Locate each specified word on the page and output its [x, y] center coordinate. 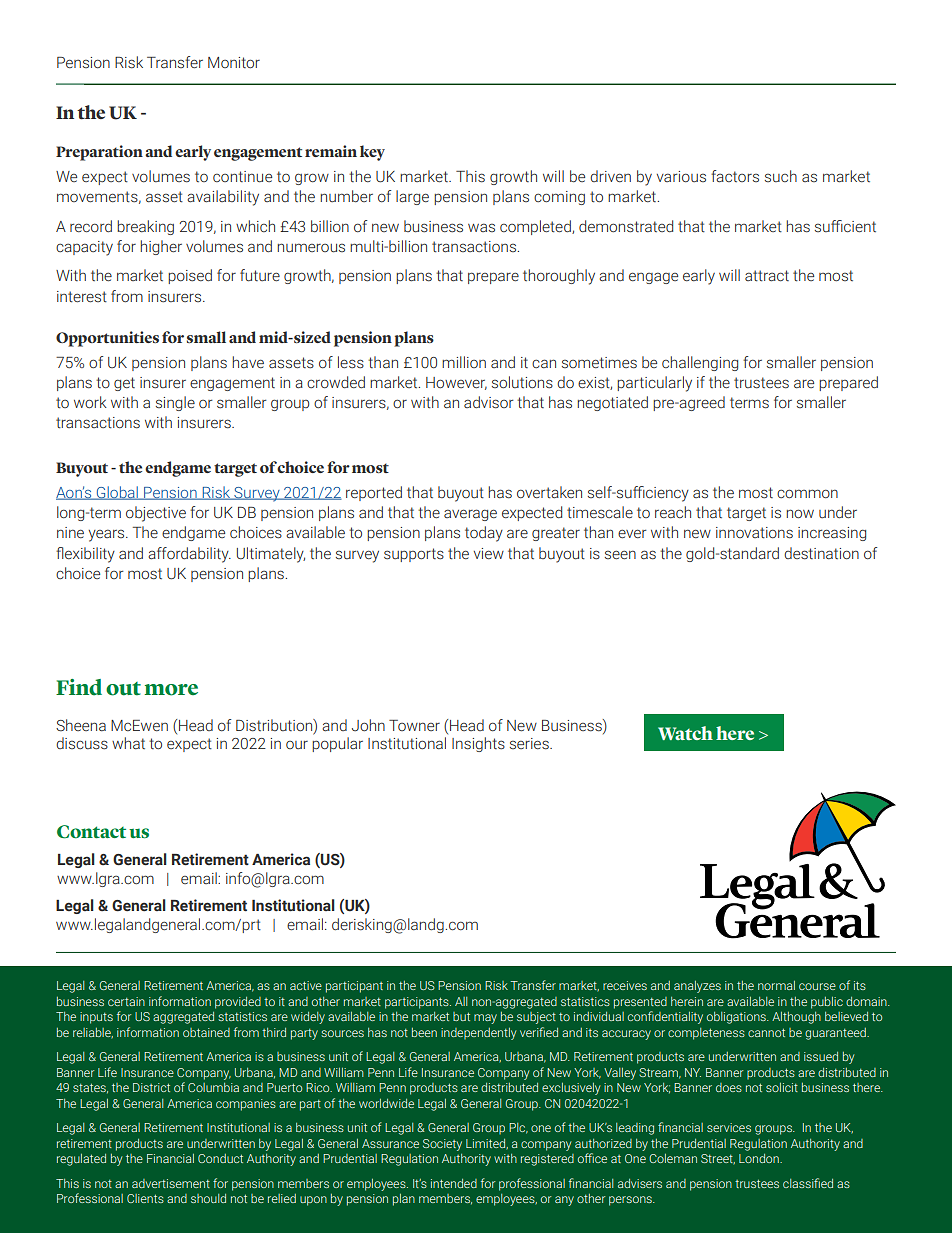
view [489, 554]
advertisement [171, 1183]
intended [454, 1183]
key [372, 153]
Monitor [234, 63]
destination [821, 553]
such [781, 176]
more [171, 690]
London [760, 1158]
